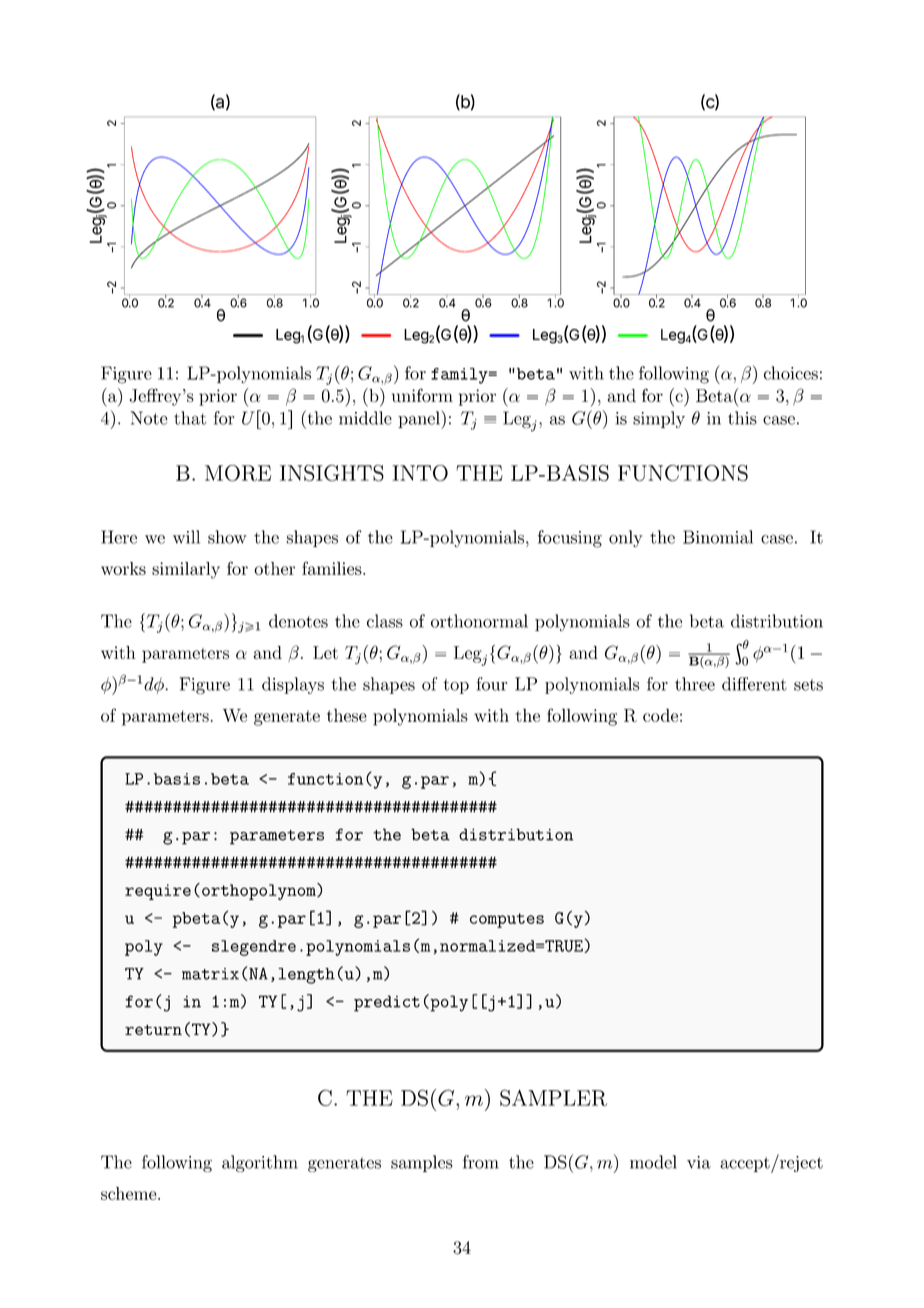 This screenshot has height=1308, width=924. Describe the element at coordinates (422, 395) in the screenshot. I see `uniform` at that location.
